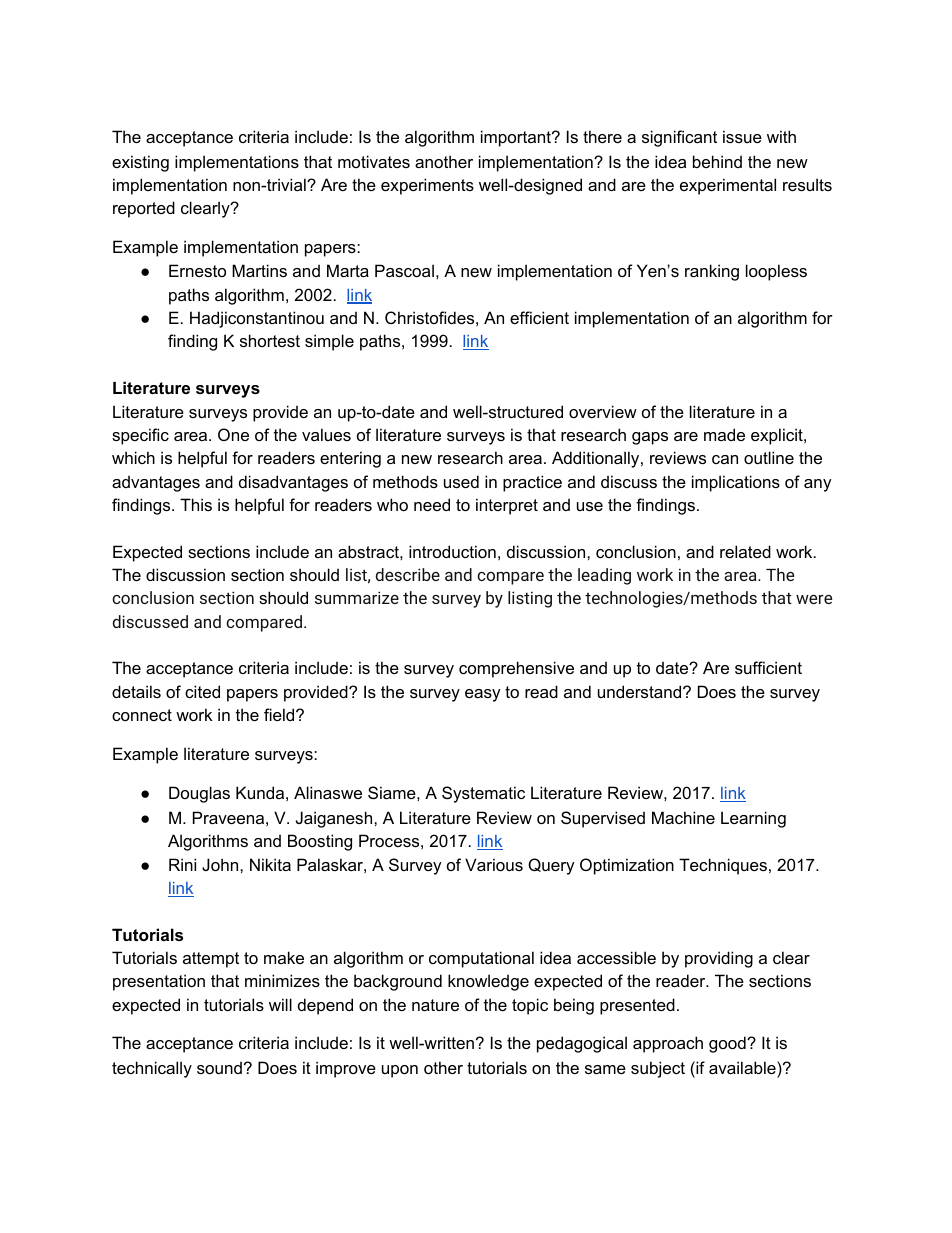 The image size is (952, 1233). Describe the element at coordinates (452, 551) in the screenshot. I see `introduction` at that location.
